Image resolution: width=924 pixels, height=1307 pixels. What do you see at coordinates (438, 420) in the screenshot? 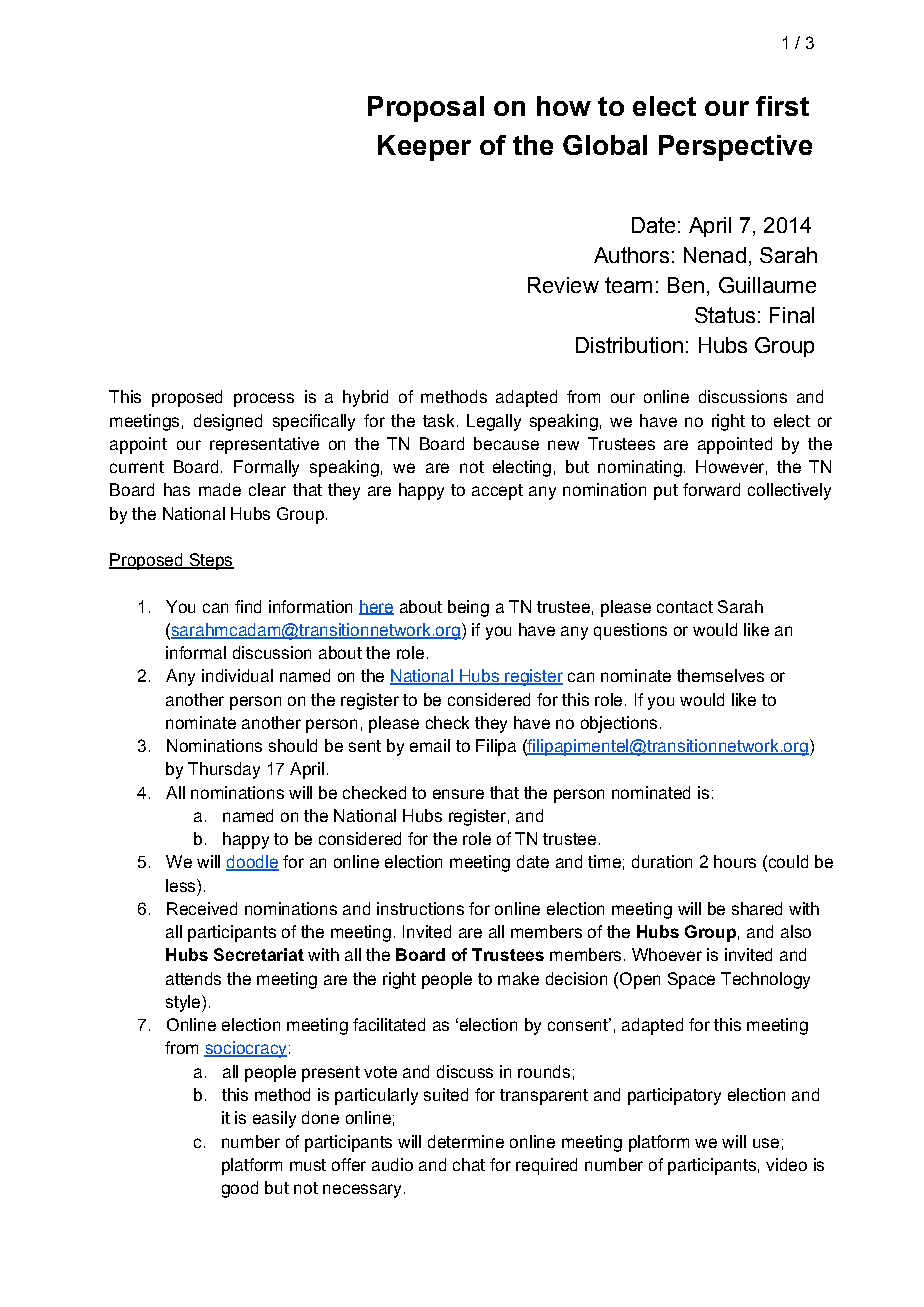
I see `task` at bounding box center [438, 420].
